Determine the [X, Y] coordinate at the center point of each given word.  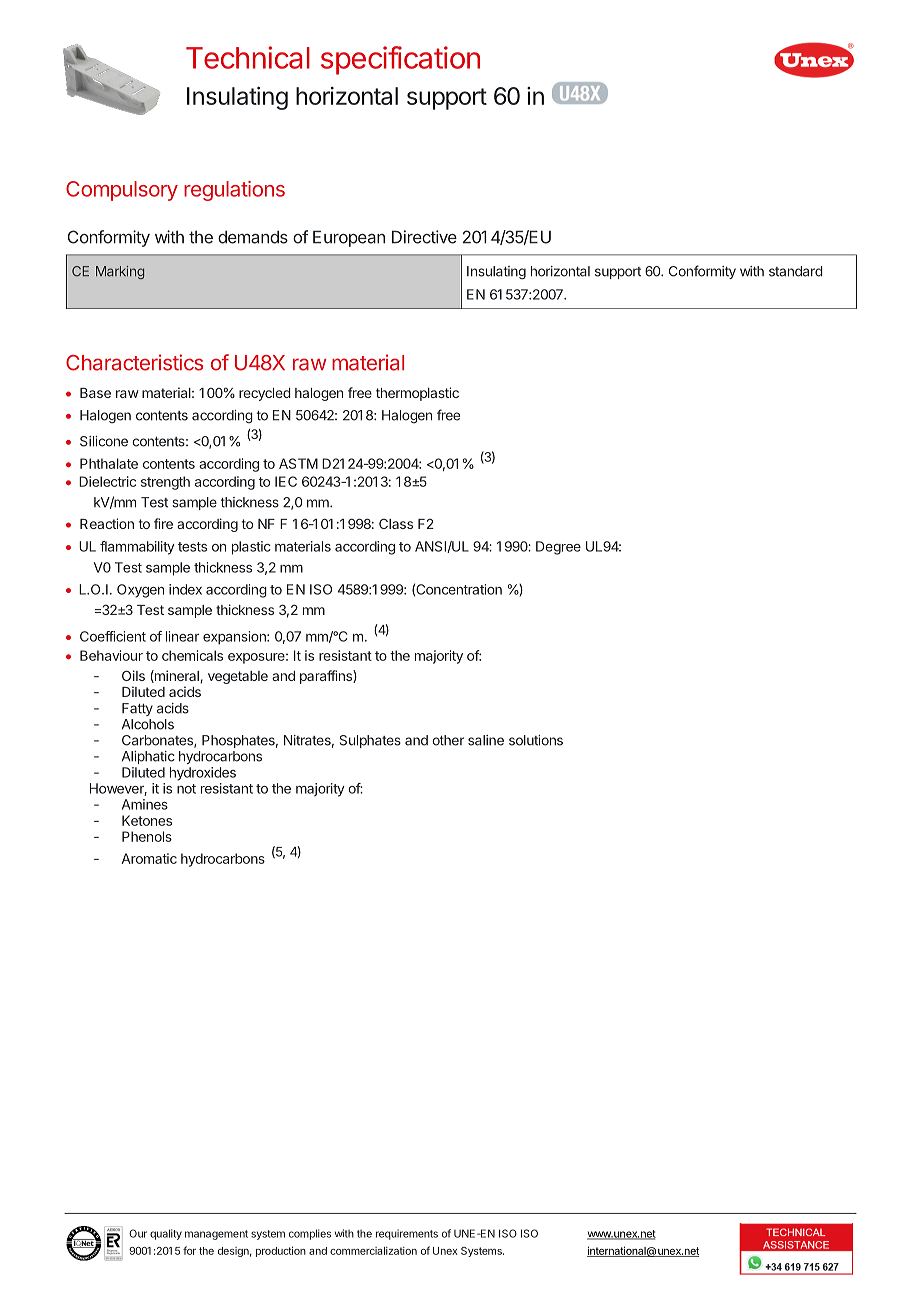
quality [166, 1234]
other [448, 740]
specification [400, 60]
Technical [248, 57]
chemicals [192, 655]
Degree [558, 548]
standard [796, 271]
